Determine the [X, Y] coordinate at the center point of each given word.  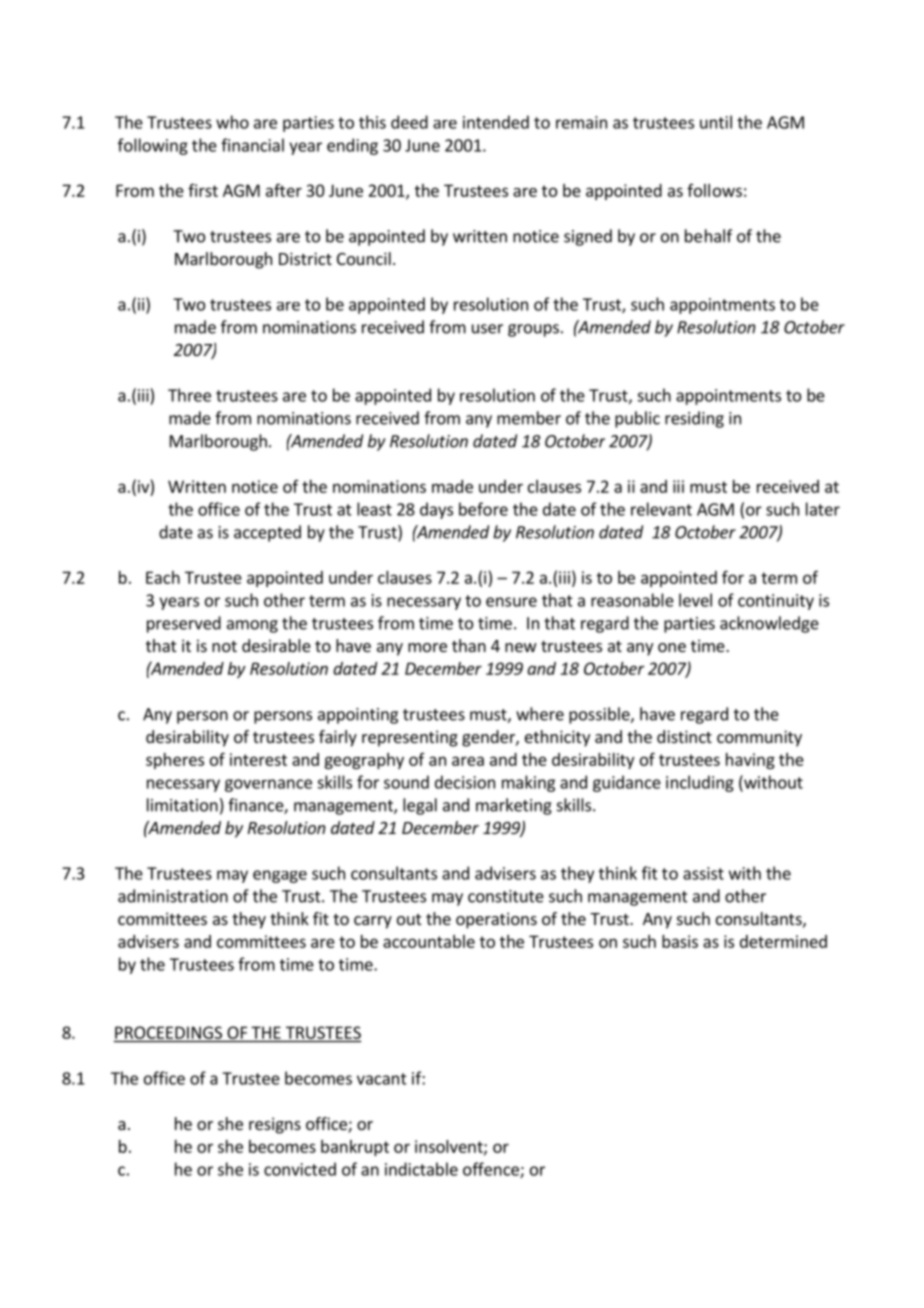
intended [496, 122]
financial [252, 145]
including [700, 783]
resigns [275, 1125]
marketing [514, 806]
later [823, 509]
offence [492, 1170]
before [483, 509]
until [716, 122]
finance [256, 806]
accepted [267, 533]
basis [680, 941]
